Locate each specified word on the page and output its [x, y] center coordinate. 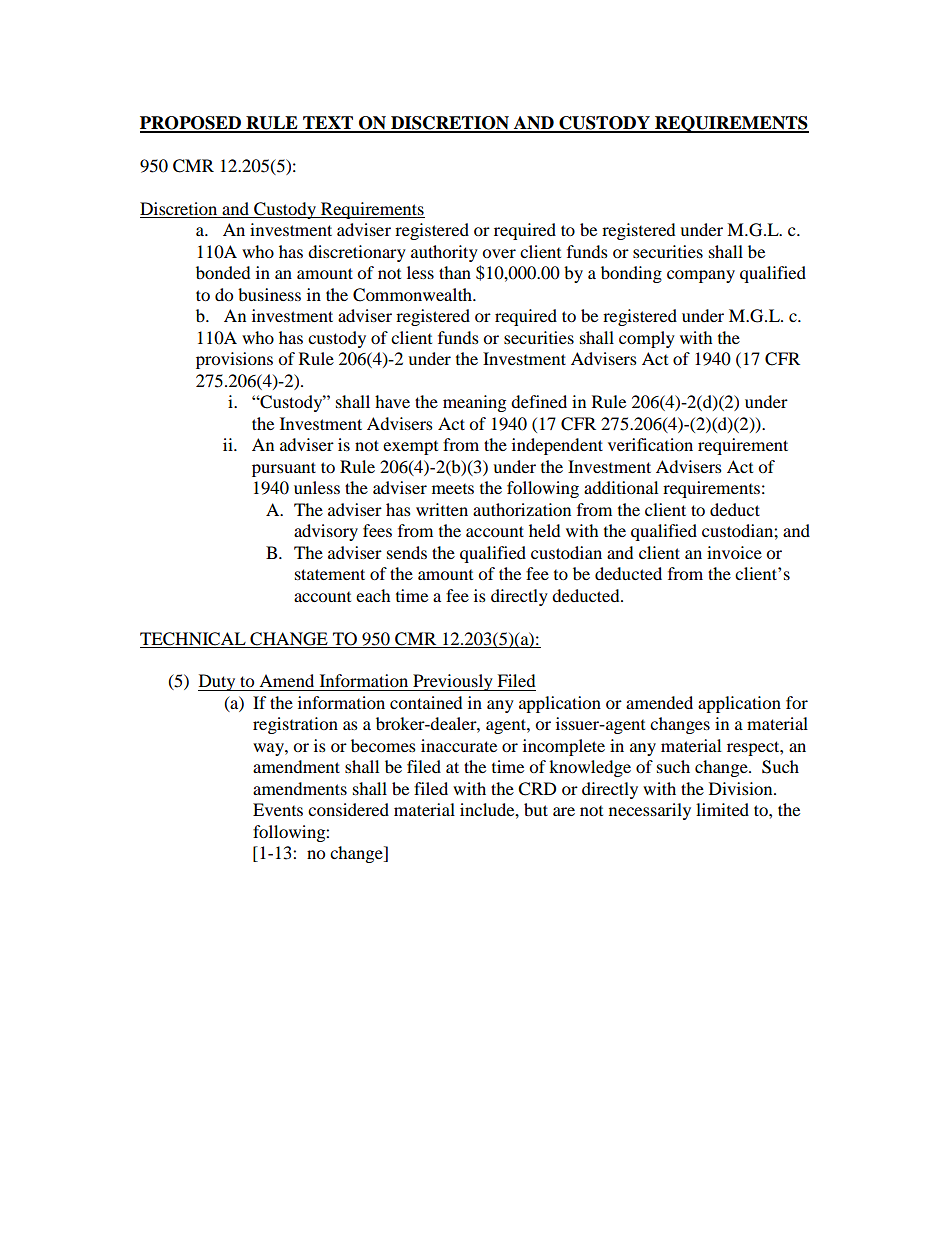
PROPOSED [191, 124]
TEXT [328, 124]
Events [278, 809]
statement [330, 574]
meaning [474, 403]
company [701, 276]
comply [647, 339]
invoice [734, 552]
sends [407, 552]
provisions [234, 360]
